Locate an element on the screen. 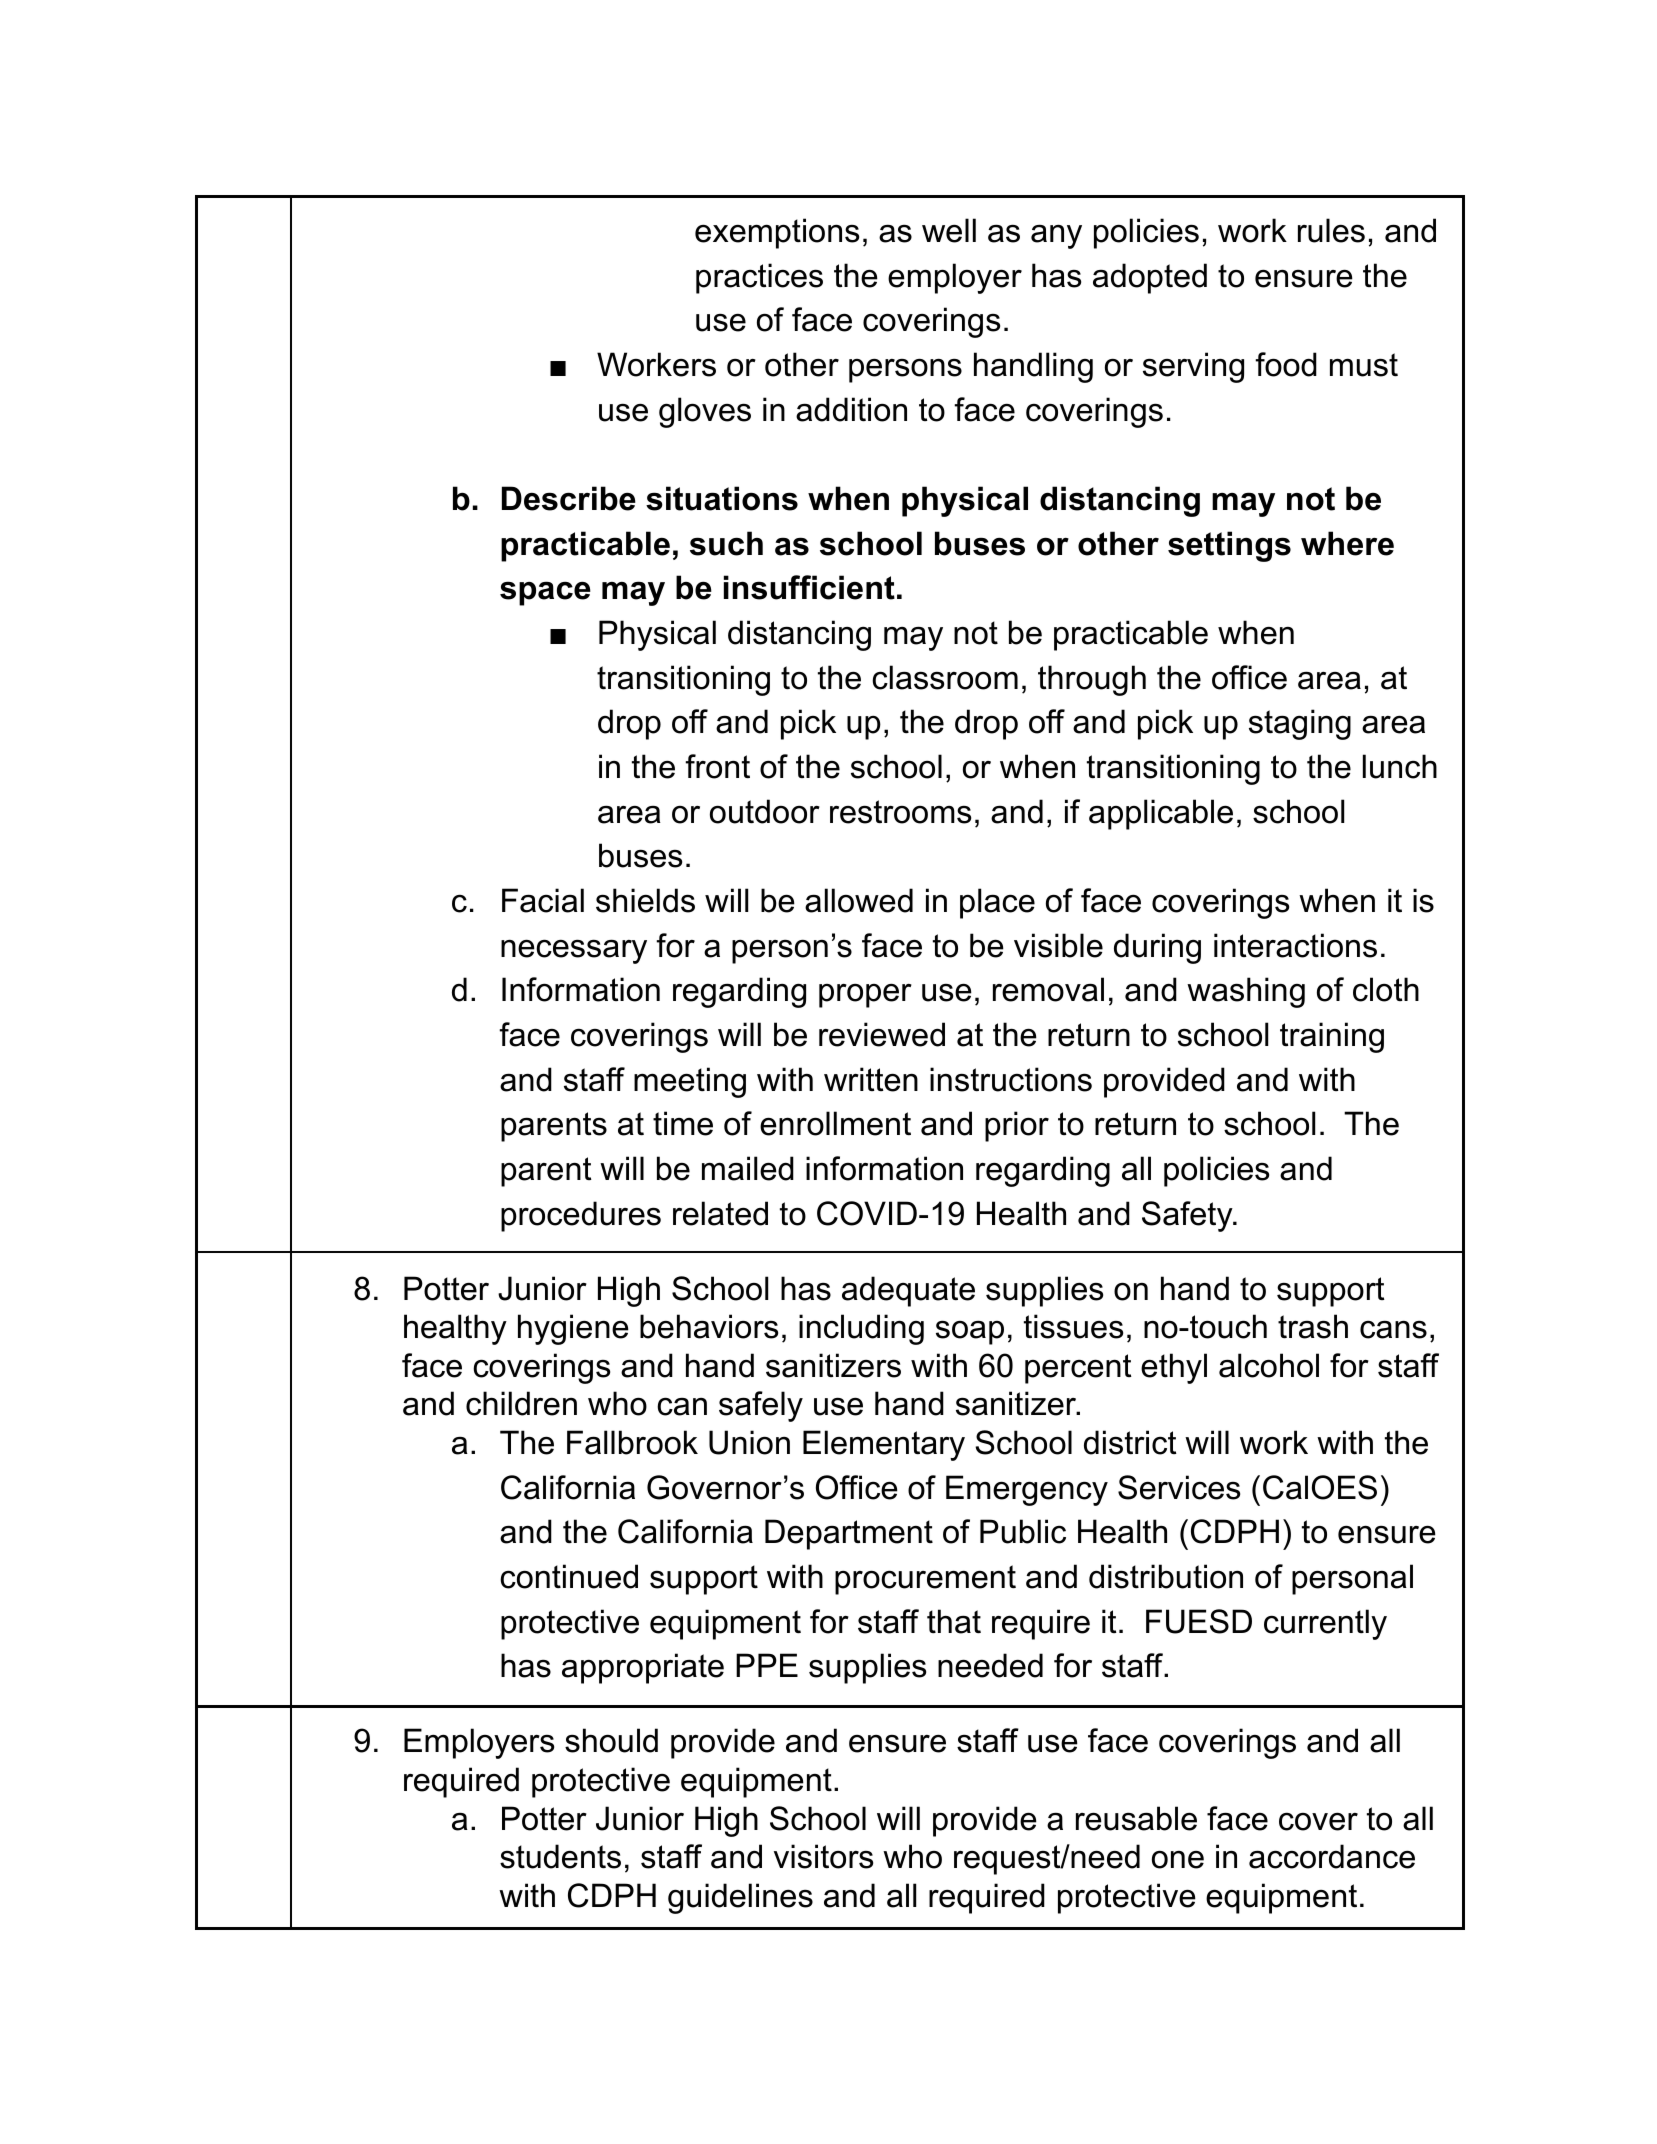 Image resolution: width=1657 pixels, height=2144 pixels. rules is located at coordinates (1331, 230).
